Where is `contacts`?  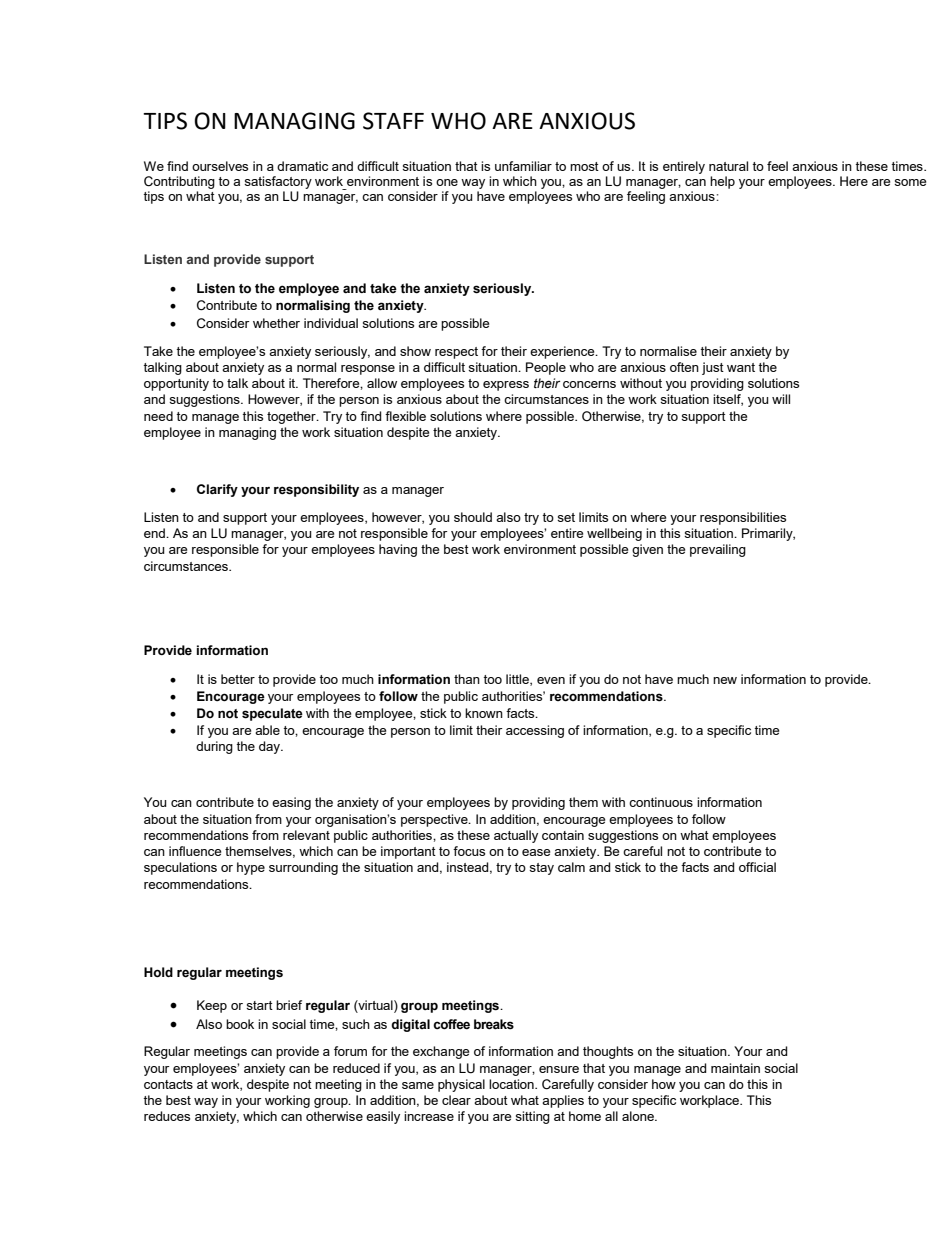
contacts is located at coordinates (168, 1084).
